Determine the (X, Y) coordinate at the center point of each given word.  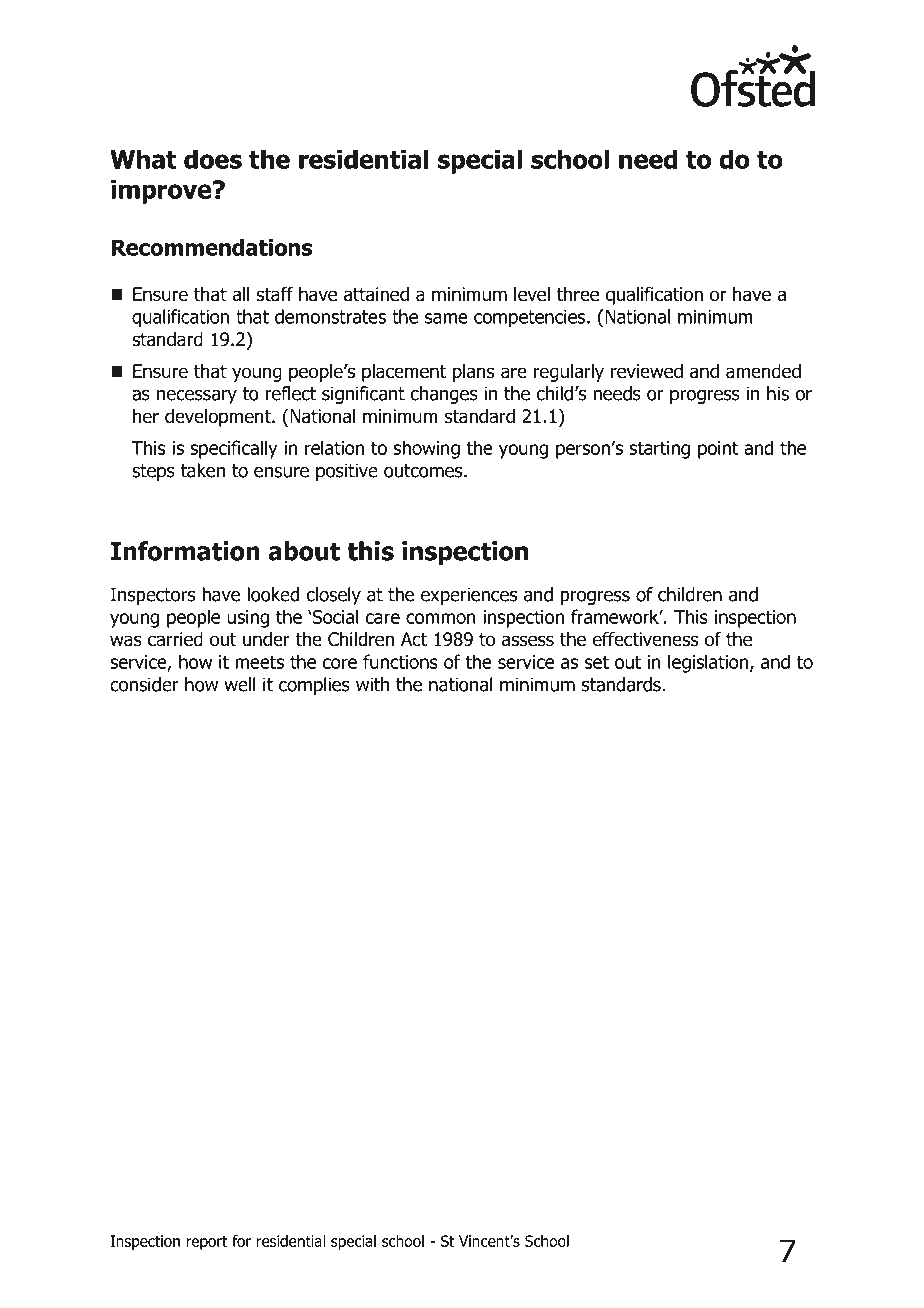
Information (185, 551)
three (578, 294)
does (213, 159)
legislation (708, 663)
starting (659, 450)
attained (376, 294)
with (373, 684)
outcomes (424, 471)
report (206, 1243)
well (240, 684)
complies (314, 686)
